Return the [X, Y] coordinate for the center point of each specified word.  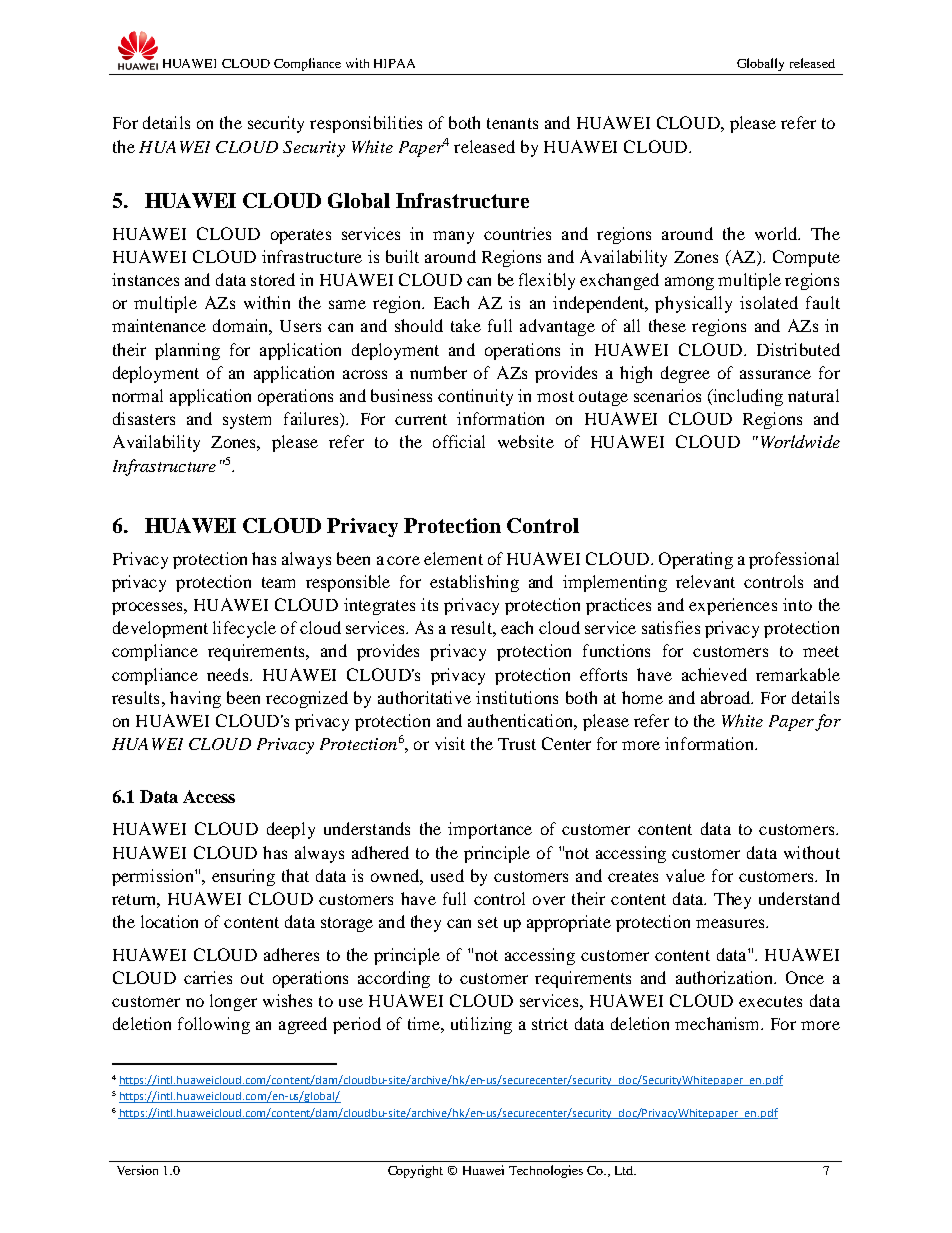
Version [137, 1170]
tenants [512, 123]
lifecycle [244, 629]
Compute [806, 258]
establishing [474, 583]
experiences [733, 606]
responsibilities [366, 124]
